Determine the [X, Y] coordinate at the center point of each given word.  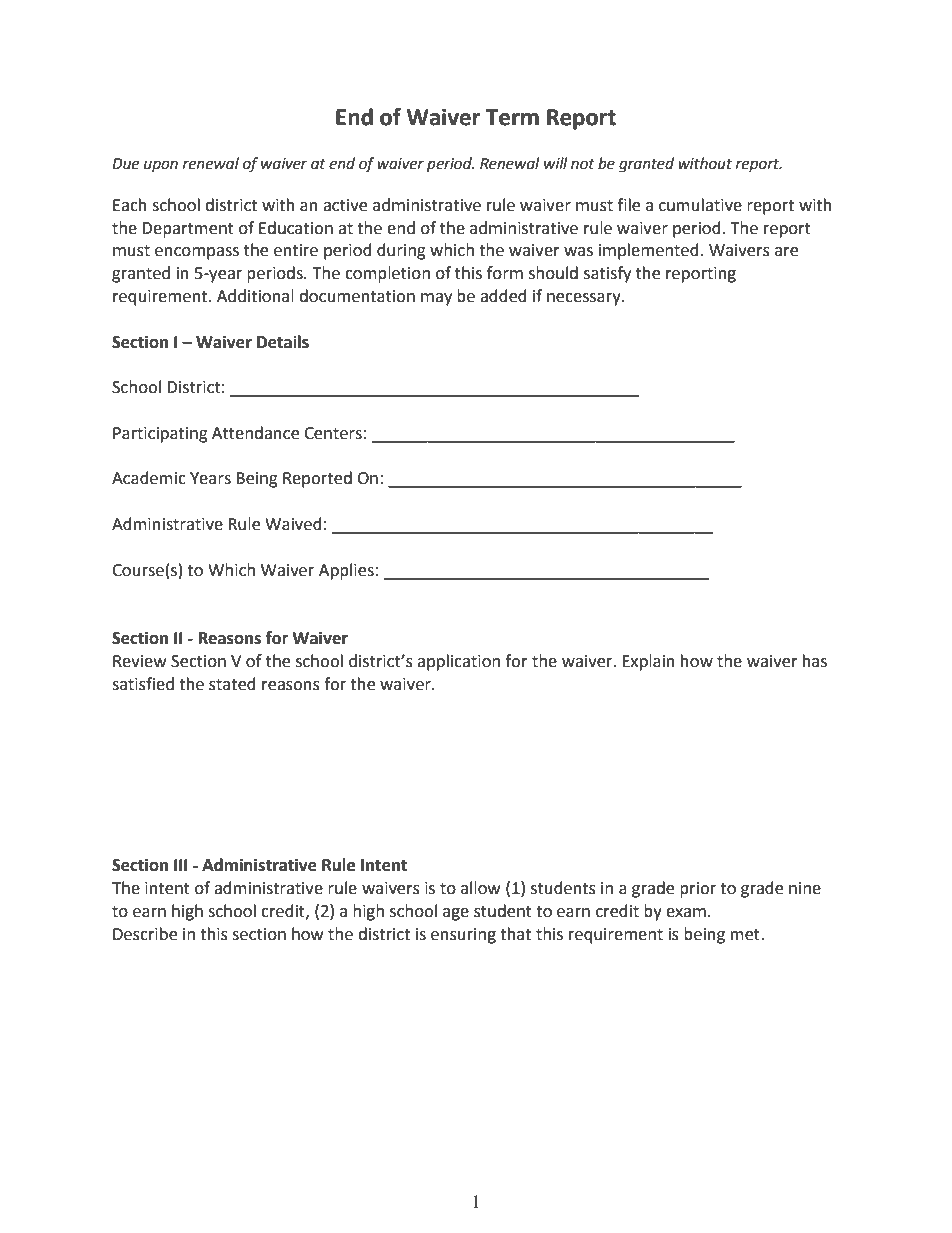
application [458, 662]
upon [161, 166]
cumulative [700, 205]
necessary [585, 299]
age [456, 914]
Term [512, 117]
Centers [333, 433]
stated [232, 684]
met [746, 935]
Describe [145, 934]
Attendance [255, 433]
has [815, 661]
